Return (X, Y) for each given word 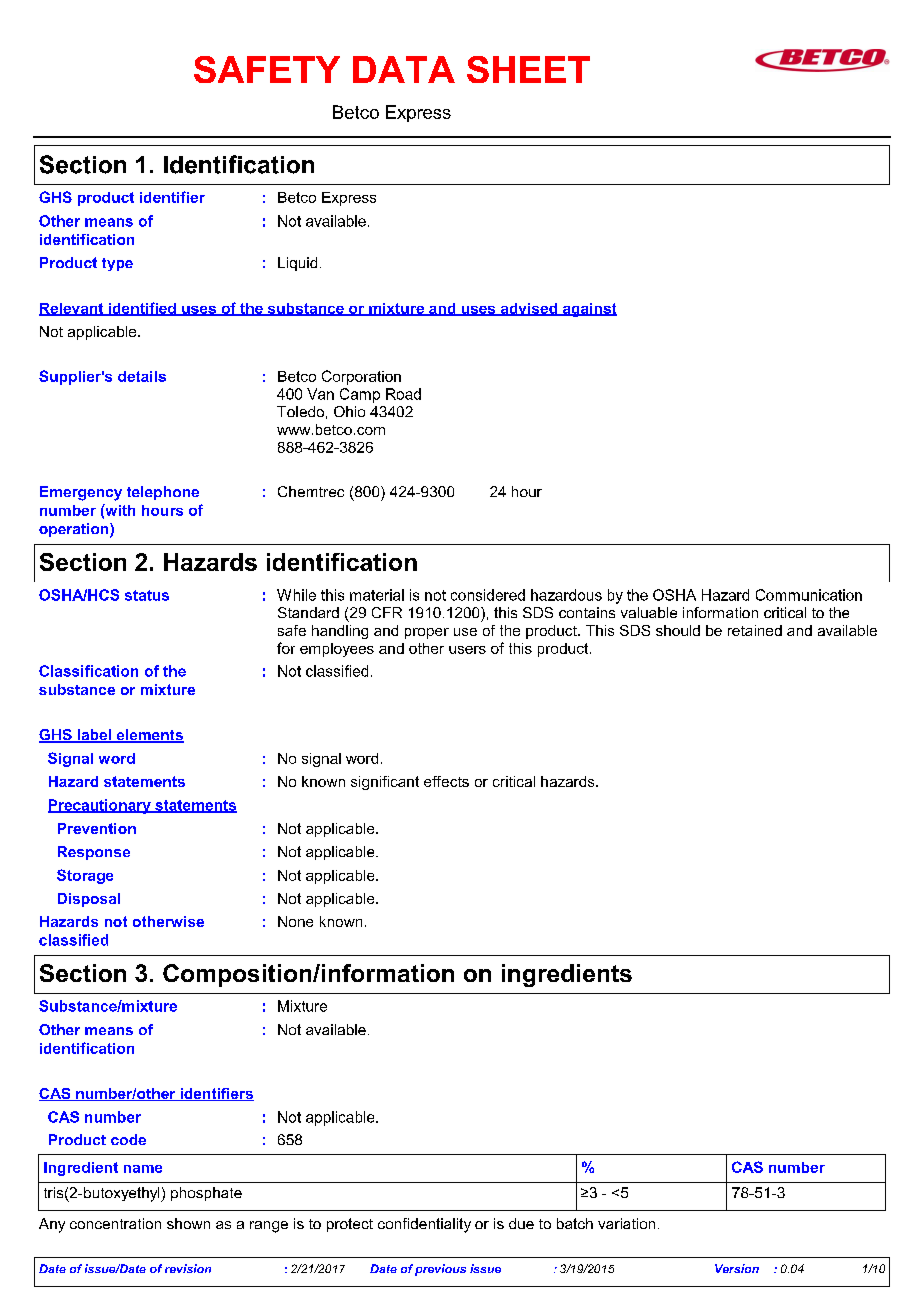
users (467, 650)
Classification (88, 671)
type (117, 264)
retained (755, 630)
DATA (404, 69)
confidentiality (424, 1225)
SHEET (528, 69)
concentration (115, 1223)
